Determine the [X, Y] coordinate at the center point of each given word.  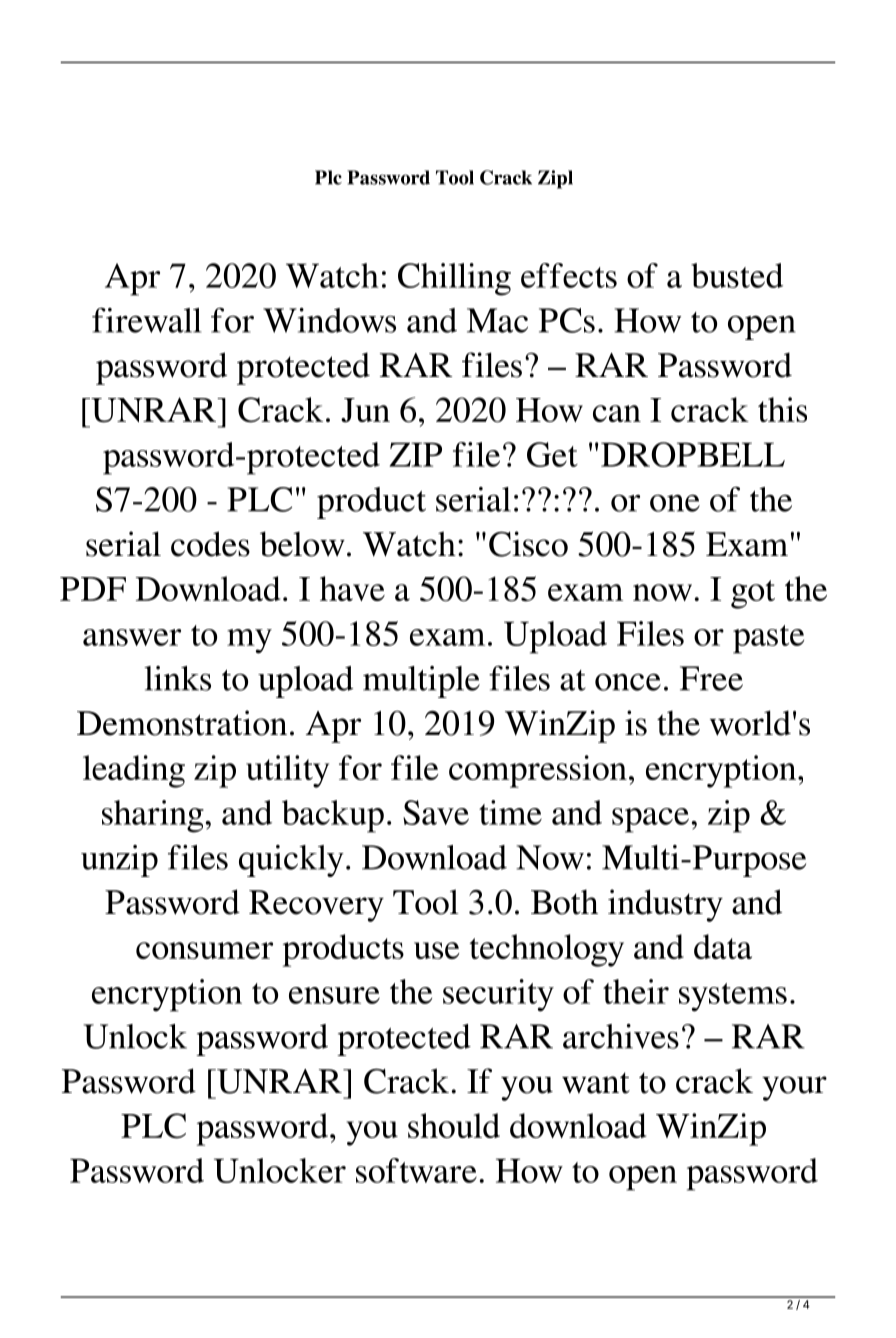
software [416, 1170]
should [454, 1125]
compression [538, 771]
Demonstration [182, 723]
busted [737, 275]
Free [711, 678]
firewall [147, 320]
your [794, 1088]
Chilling [454, 279]
